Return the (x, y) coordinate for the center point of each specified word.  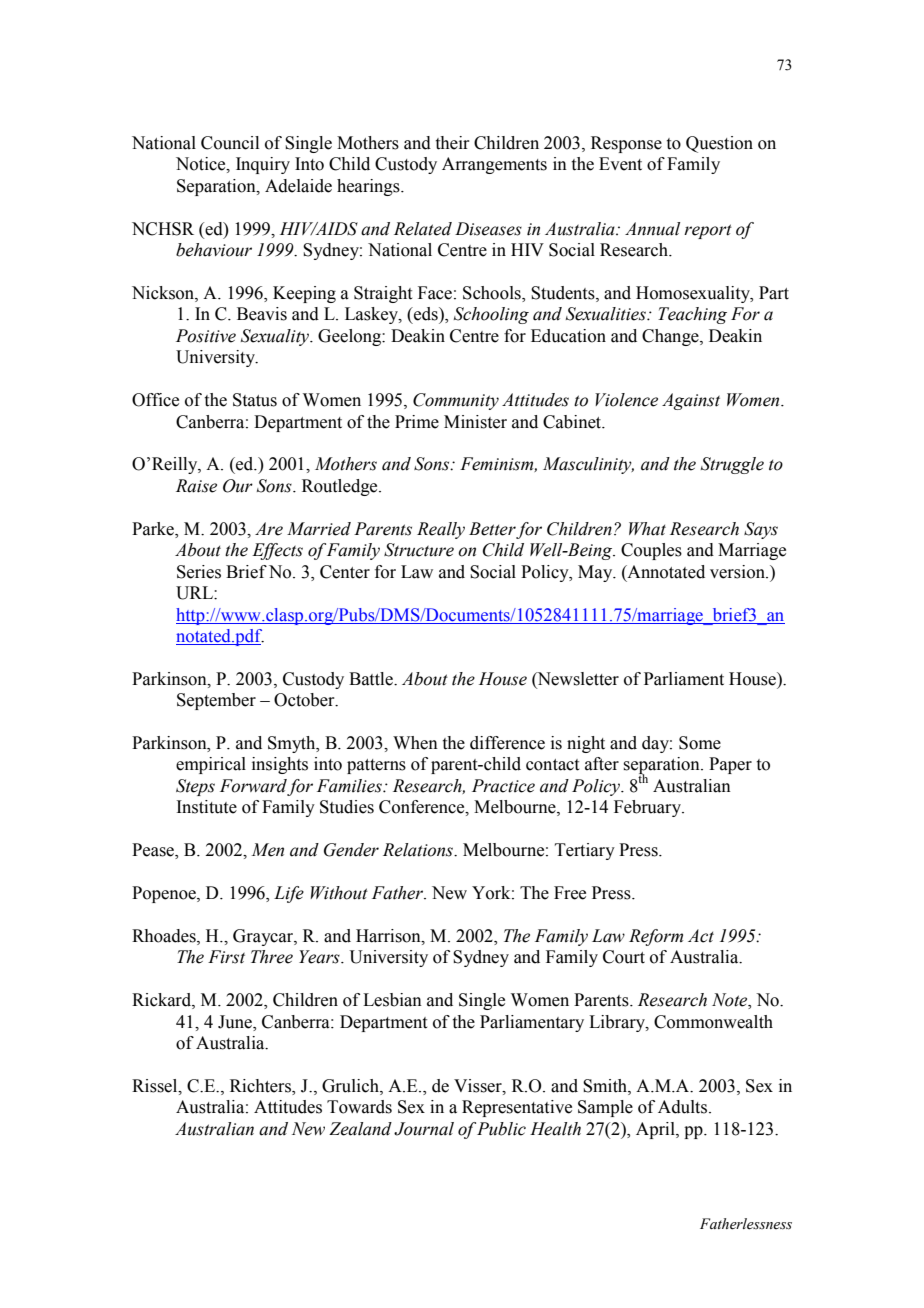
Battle (372, 679)
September (216, 701)
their (453, 143)
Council (230, 143)
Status (255, 400)
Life (289, 894)
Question (719, 144)
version (738, 572)
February (648, 808)
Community (456, 401)
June (236, 1022)
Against (691, 401)
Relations (419, 850)
